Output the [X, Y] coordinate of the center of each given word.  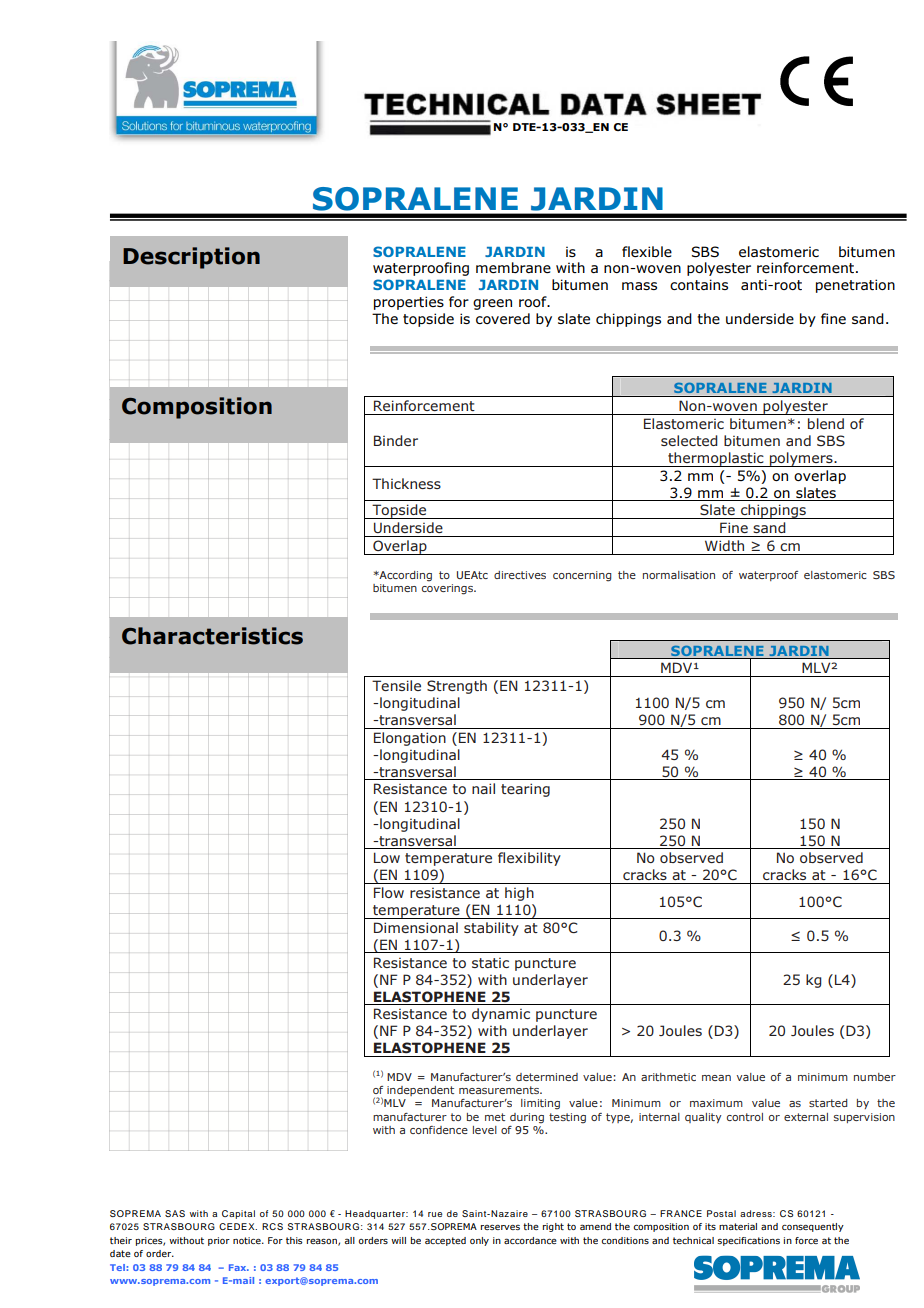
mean [716, 1078]
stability [491, 929]
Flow [389, 892]
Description [191, 258]
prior [219, 1241]
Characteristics [212, 636]
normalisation [679, 575]
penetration [855, 286]
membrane [513, 267]
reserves [500, 1227]
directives [520, 575]
